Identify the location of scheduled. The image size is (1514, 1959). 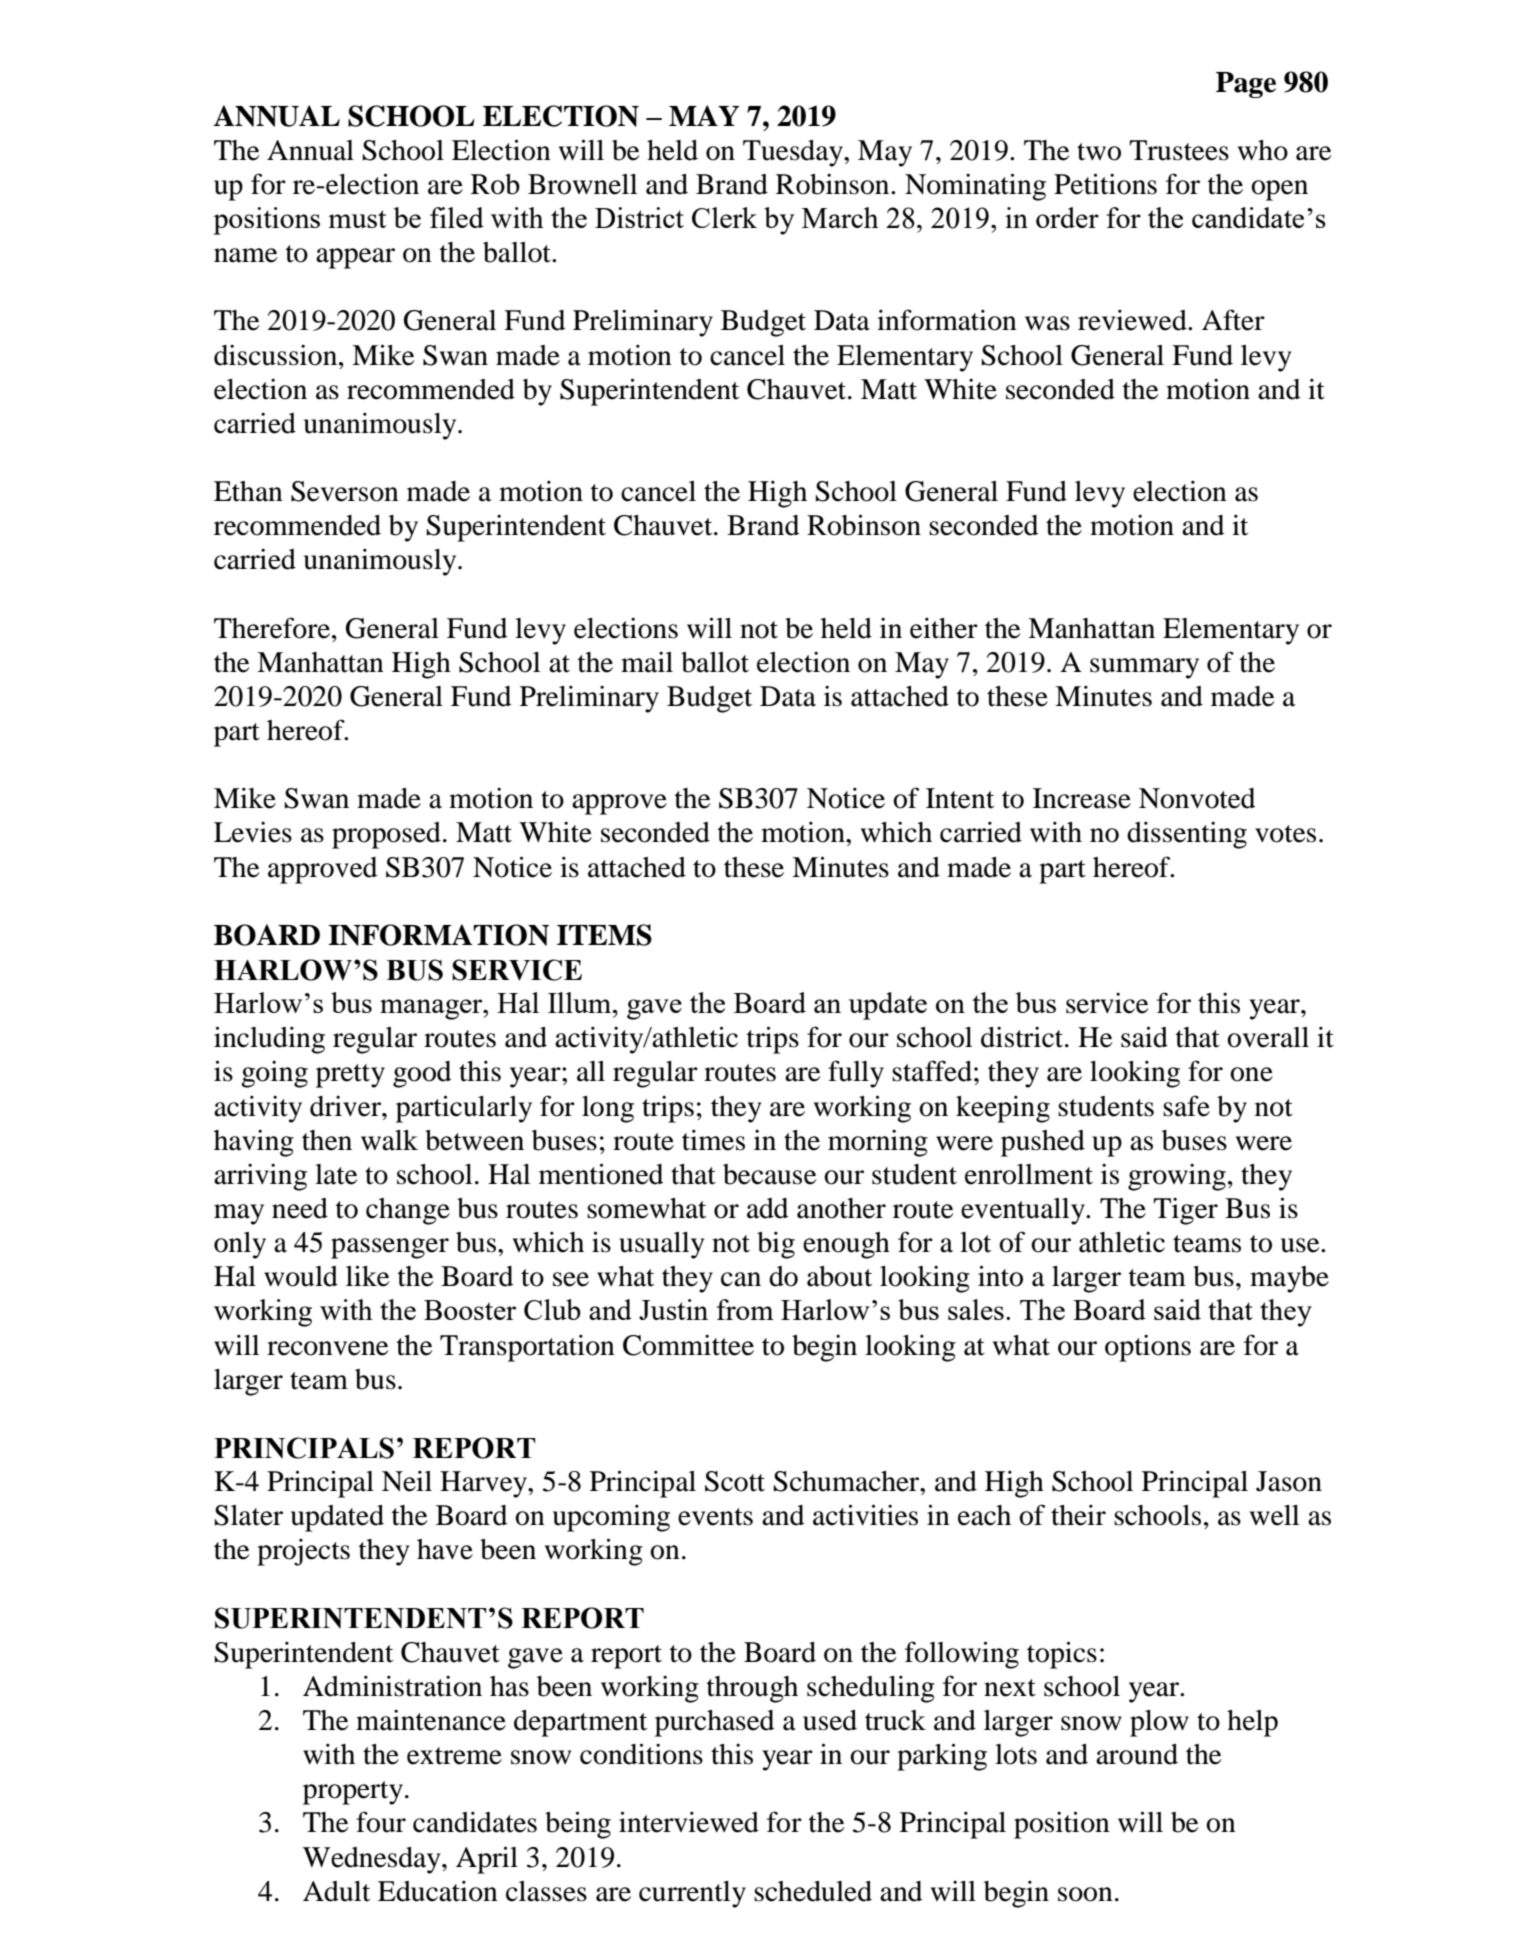
(813, 1891).
